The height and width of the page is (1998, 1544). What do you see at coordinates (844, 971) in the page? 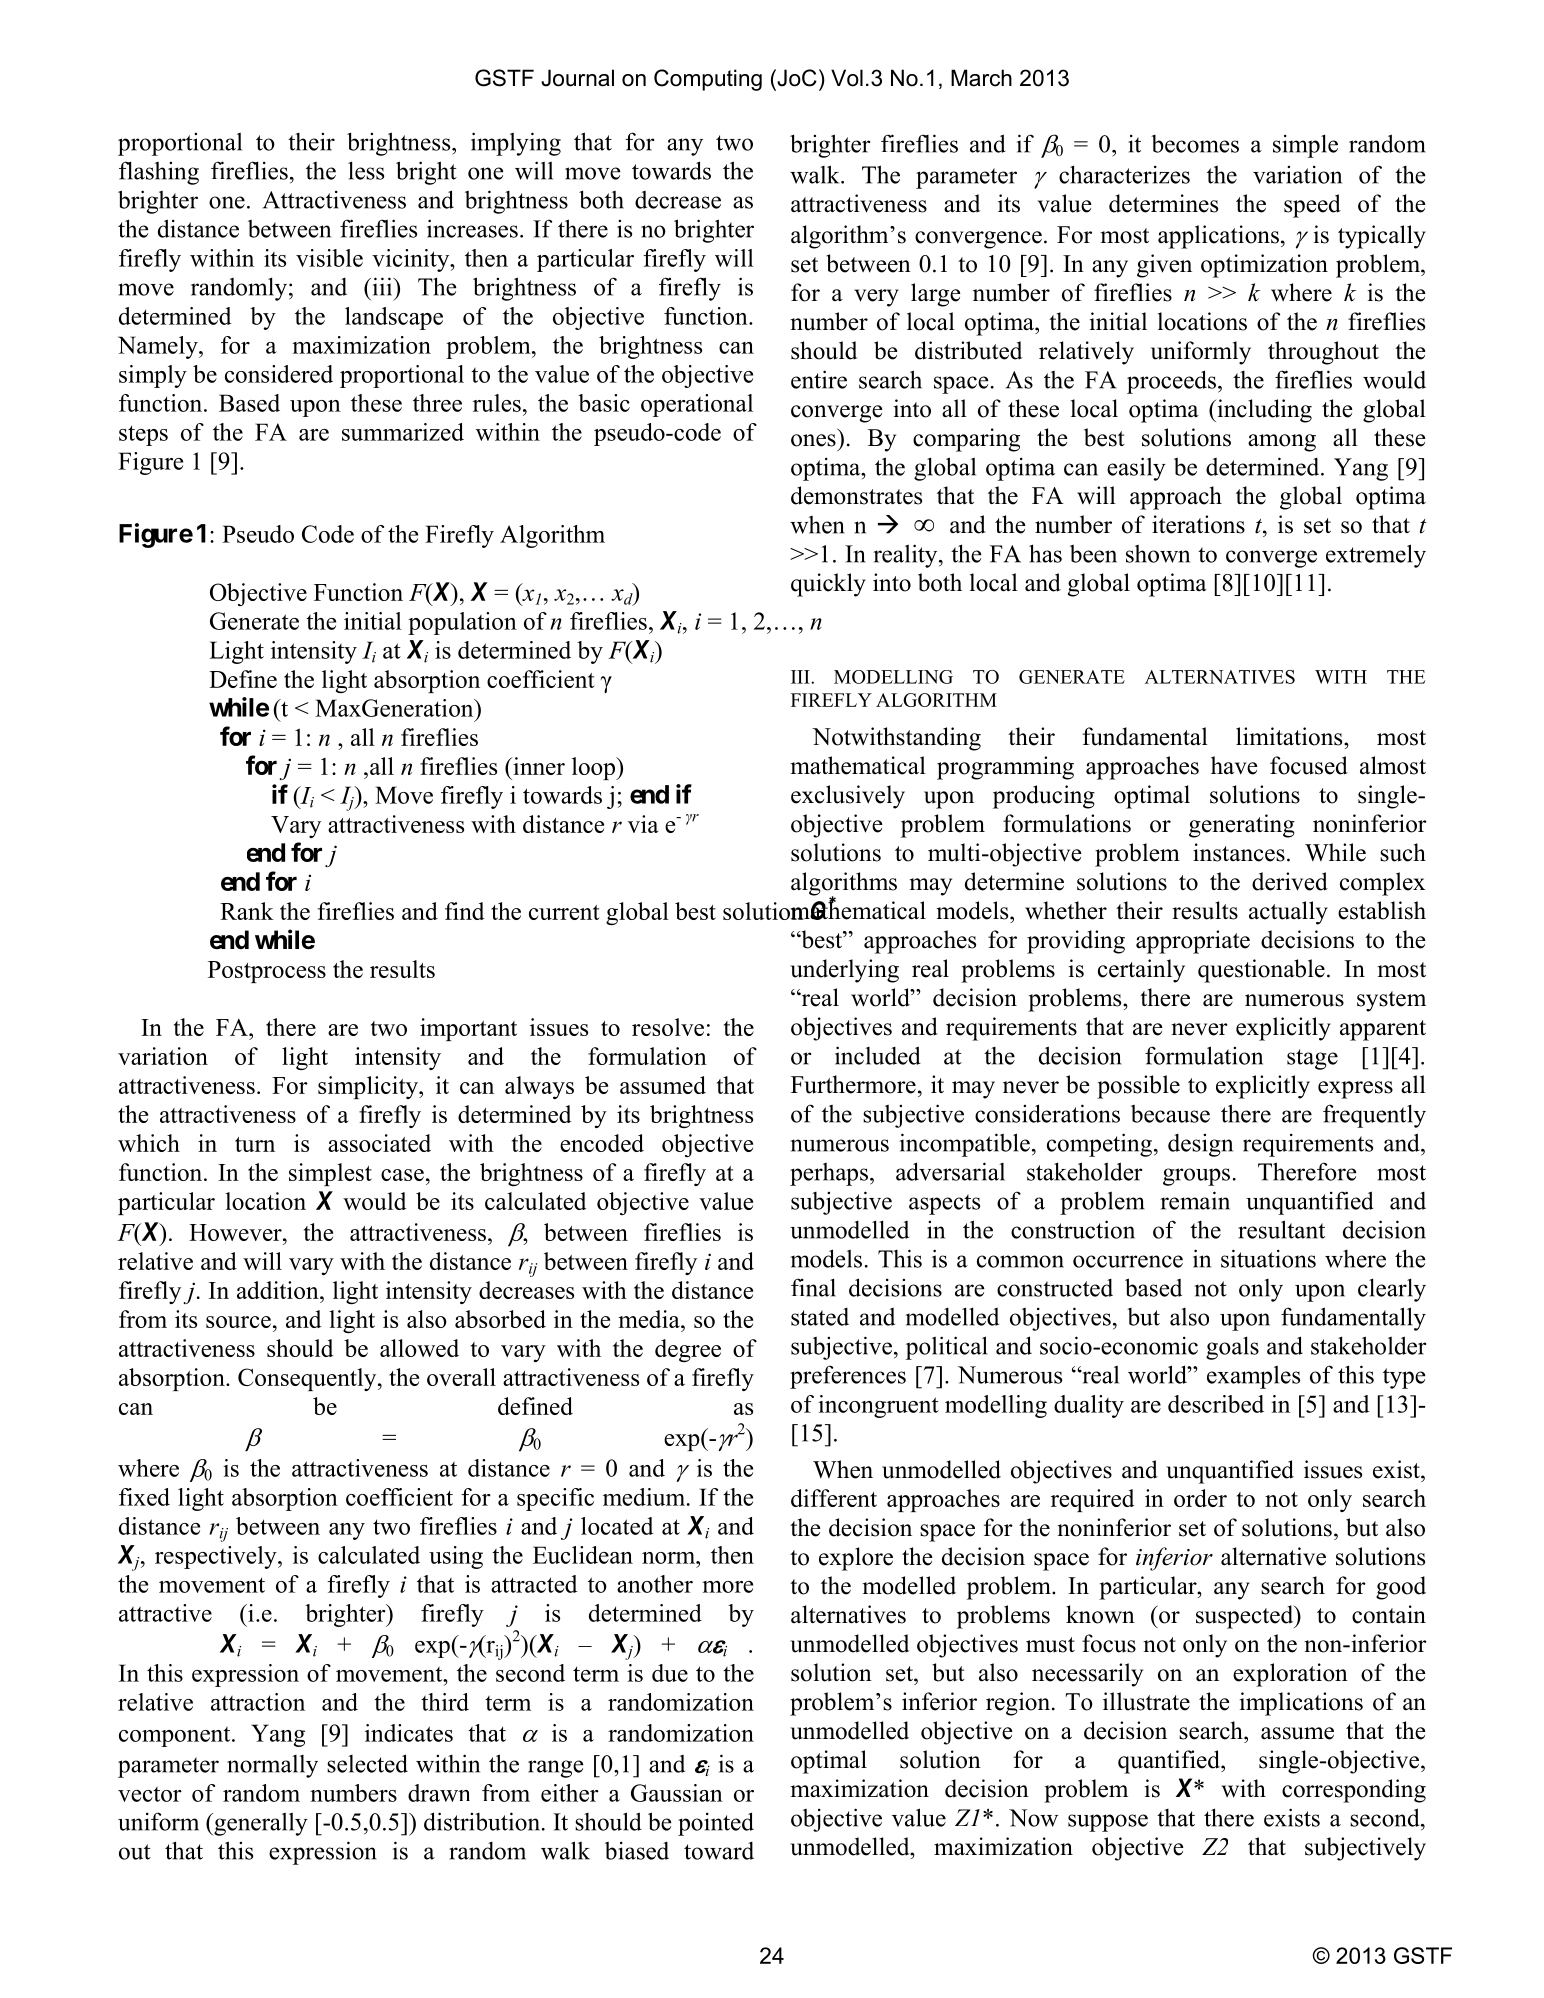
I see `underlying` at bounding box center [844, 971].
